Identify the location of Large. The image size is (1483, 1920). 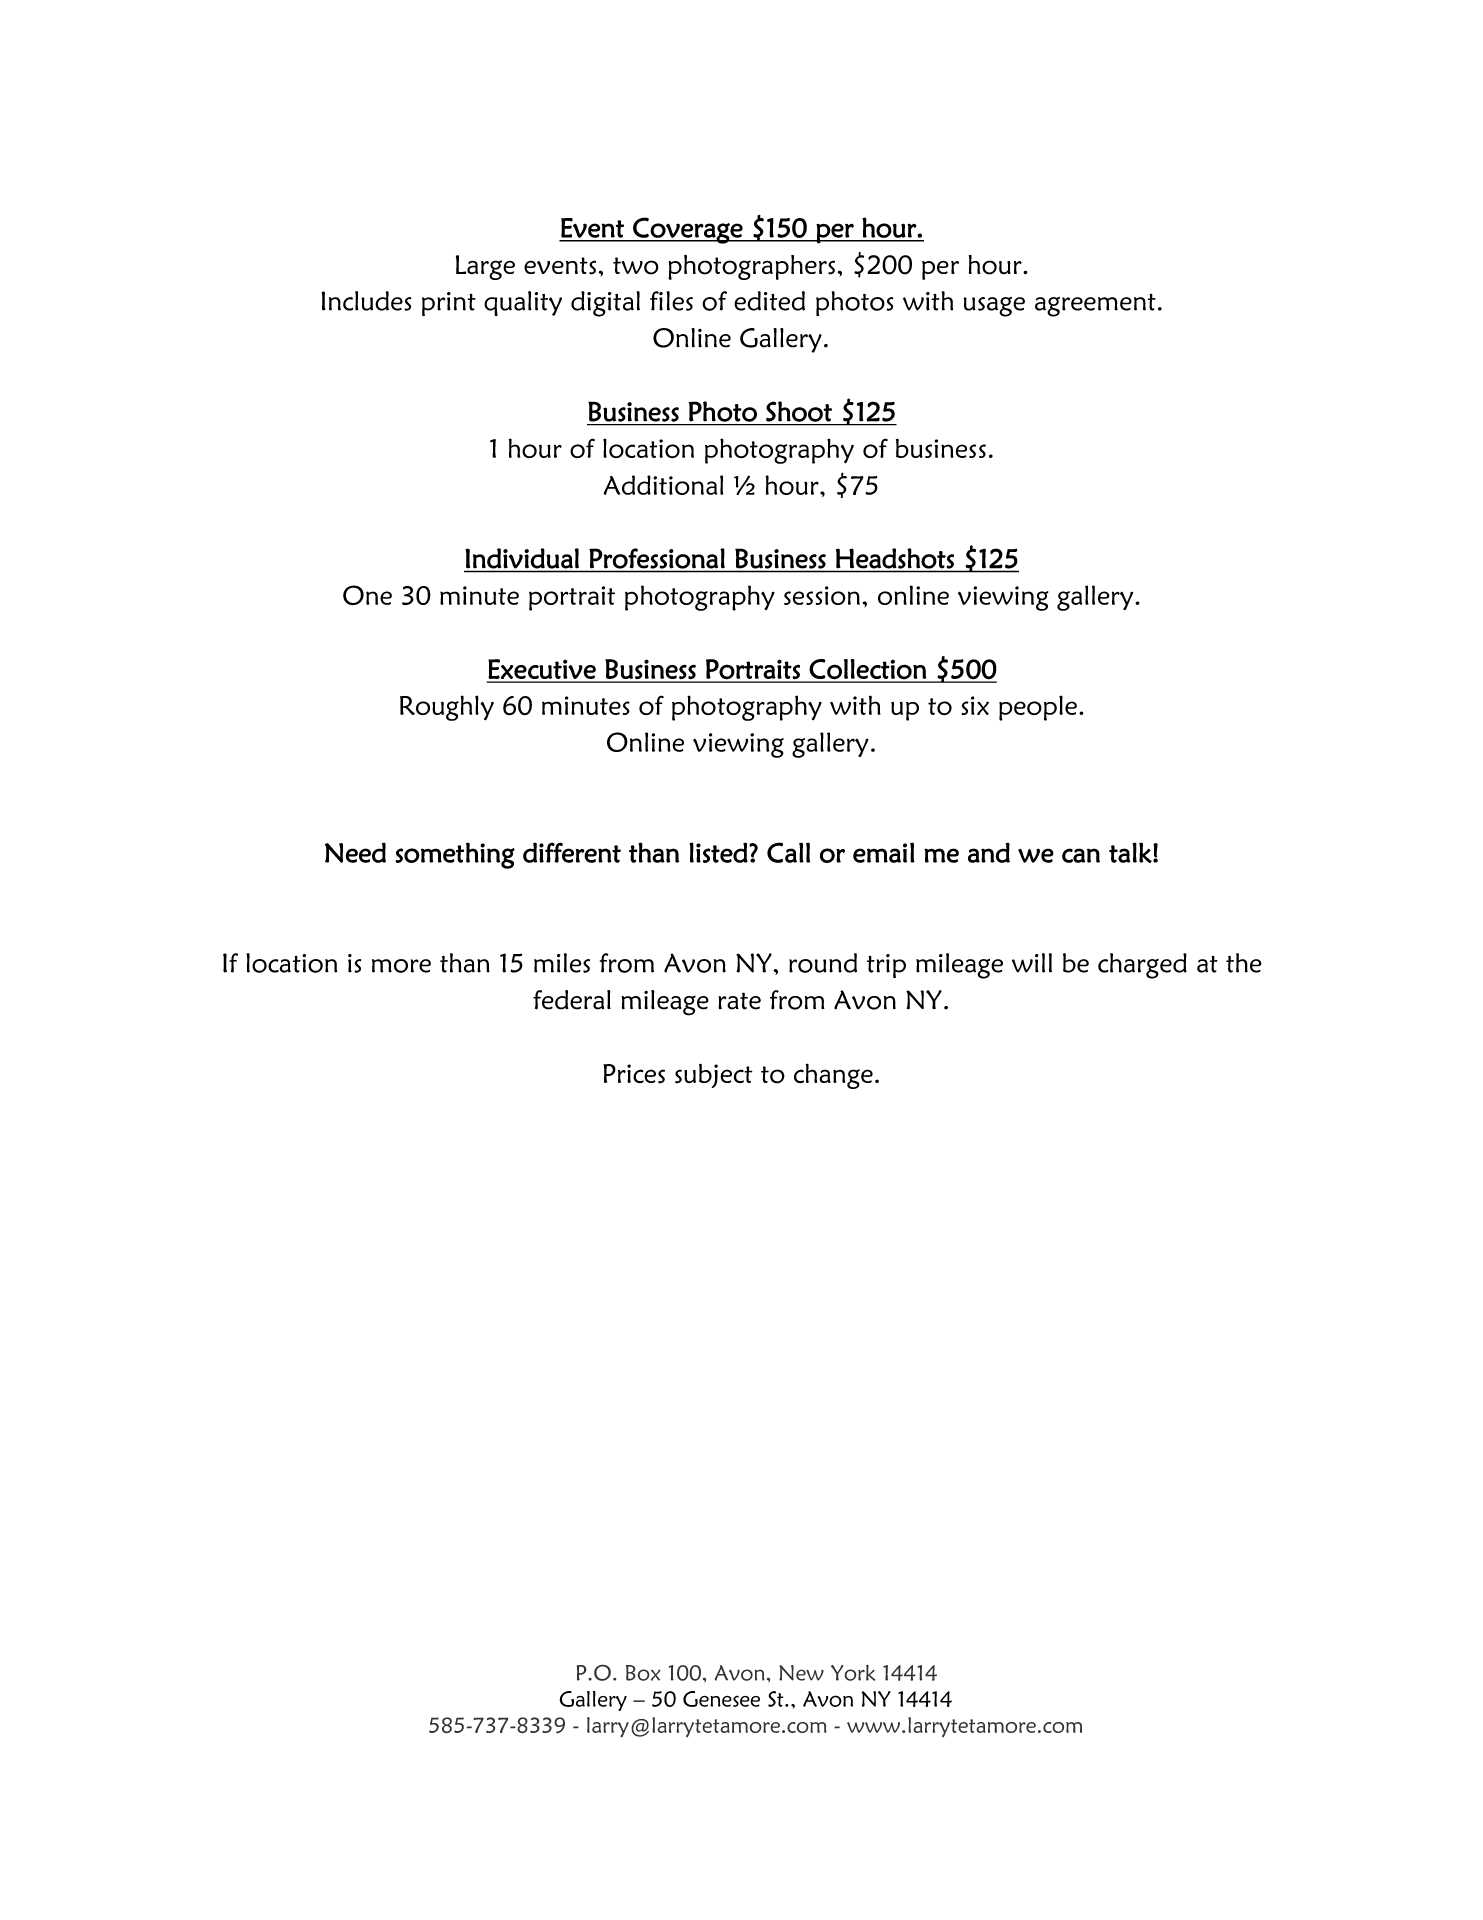
(485, 267).
